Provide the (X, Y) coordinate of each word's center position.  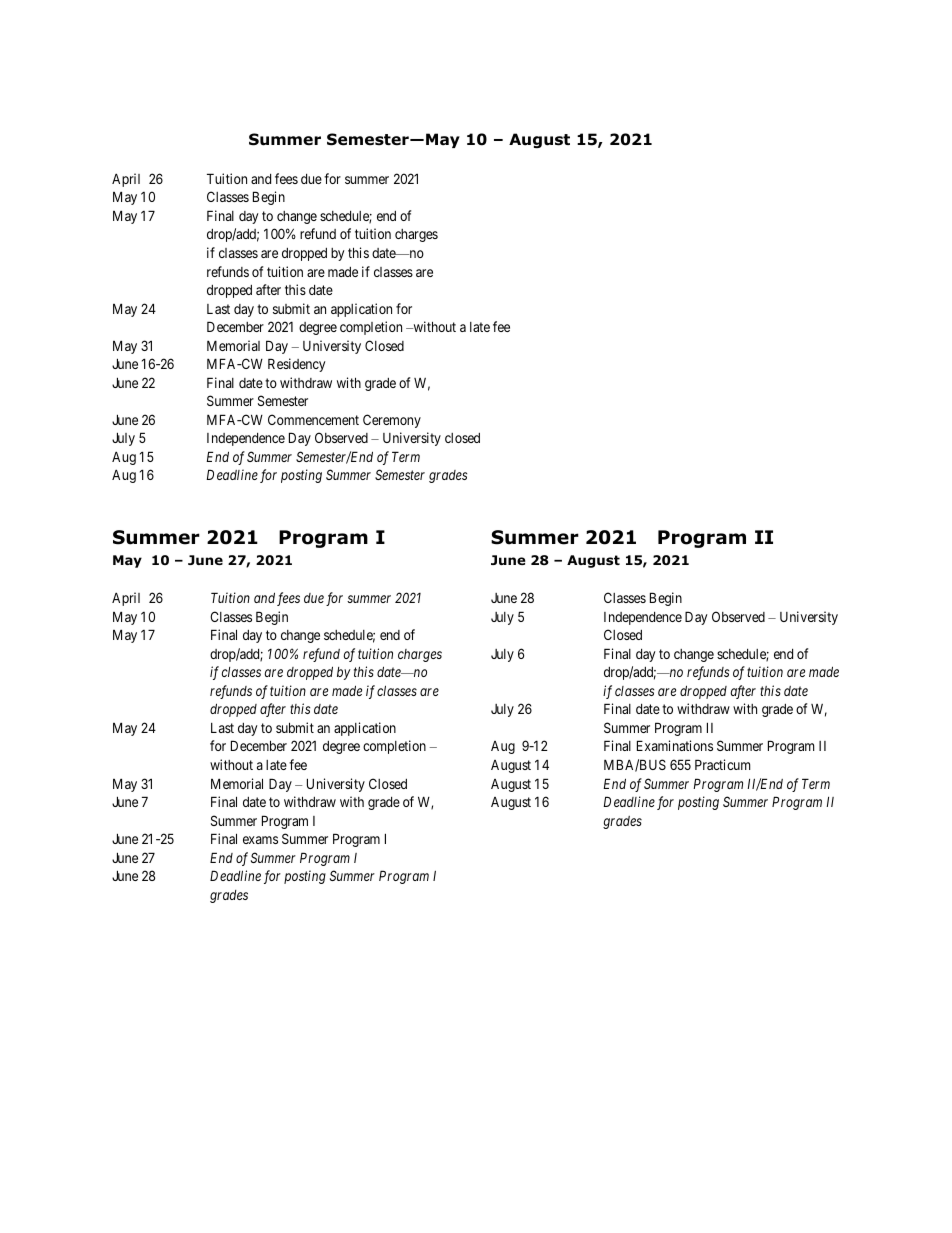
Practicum (722, 764)
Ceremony (392, 421)
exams (260, 840)
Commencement (313, 419)
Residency (296, 365)
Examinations (675, 745)
